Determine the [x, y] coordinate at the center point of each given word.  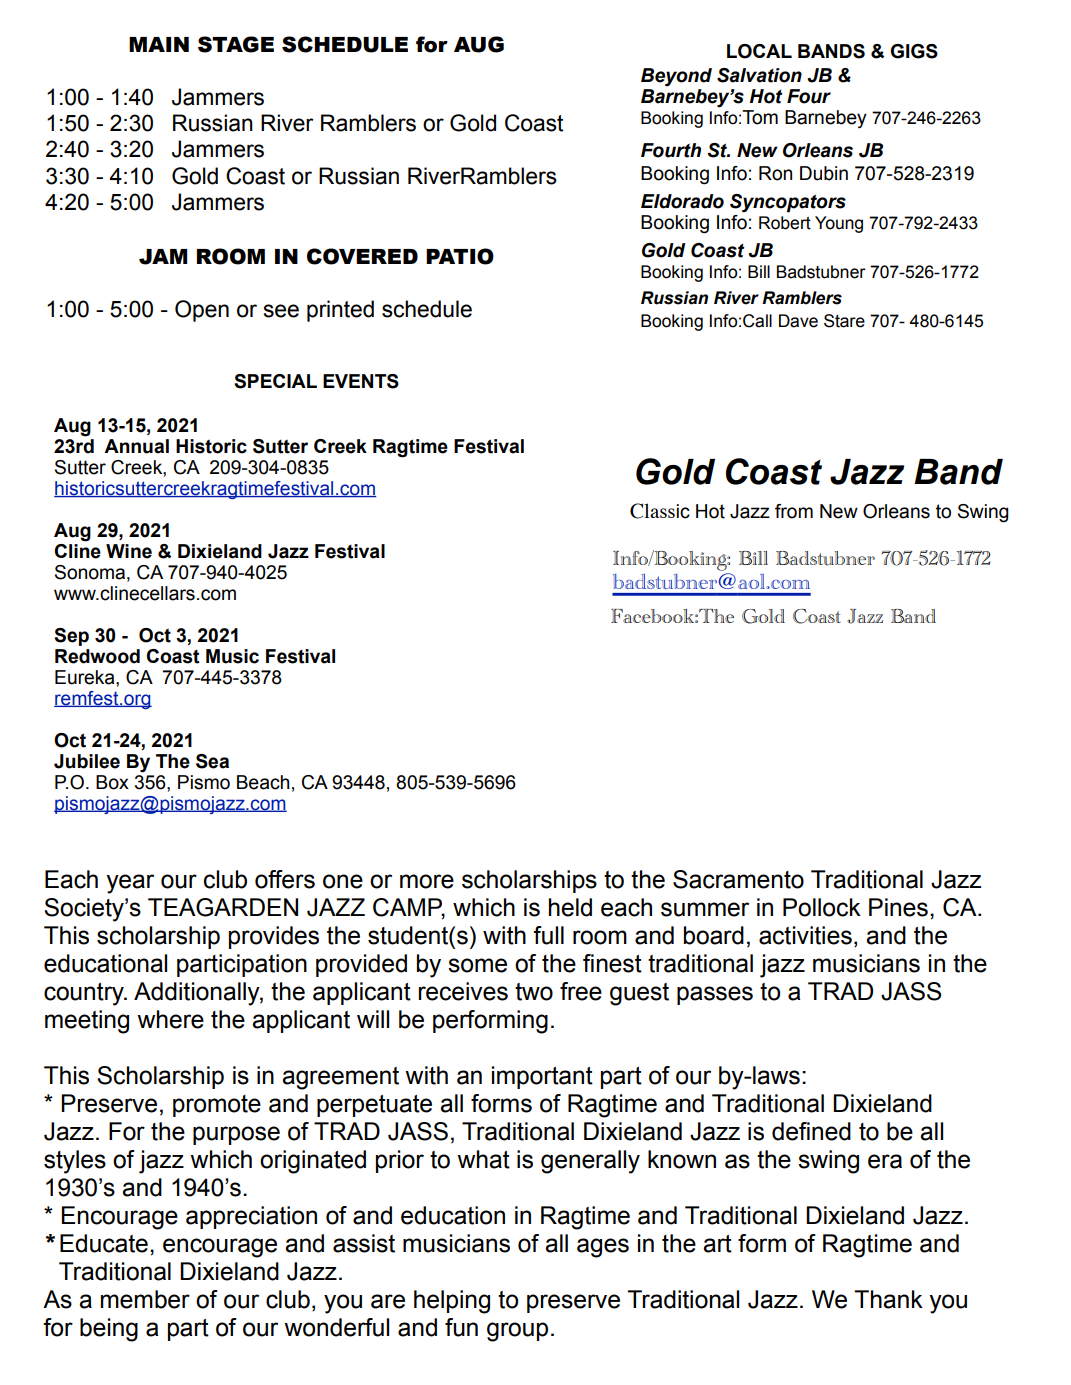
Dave [798, 321]
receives [463, 991]
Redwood [97, 656]
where [170, 1019]
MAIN [159, 44]
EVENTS [361, 381]
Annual [136, 446]
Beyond [676, 77]
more [427, 881]
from [794, 511]
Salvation [759, 75]
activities [805, 935]
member [145, 1299]
